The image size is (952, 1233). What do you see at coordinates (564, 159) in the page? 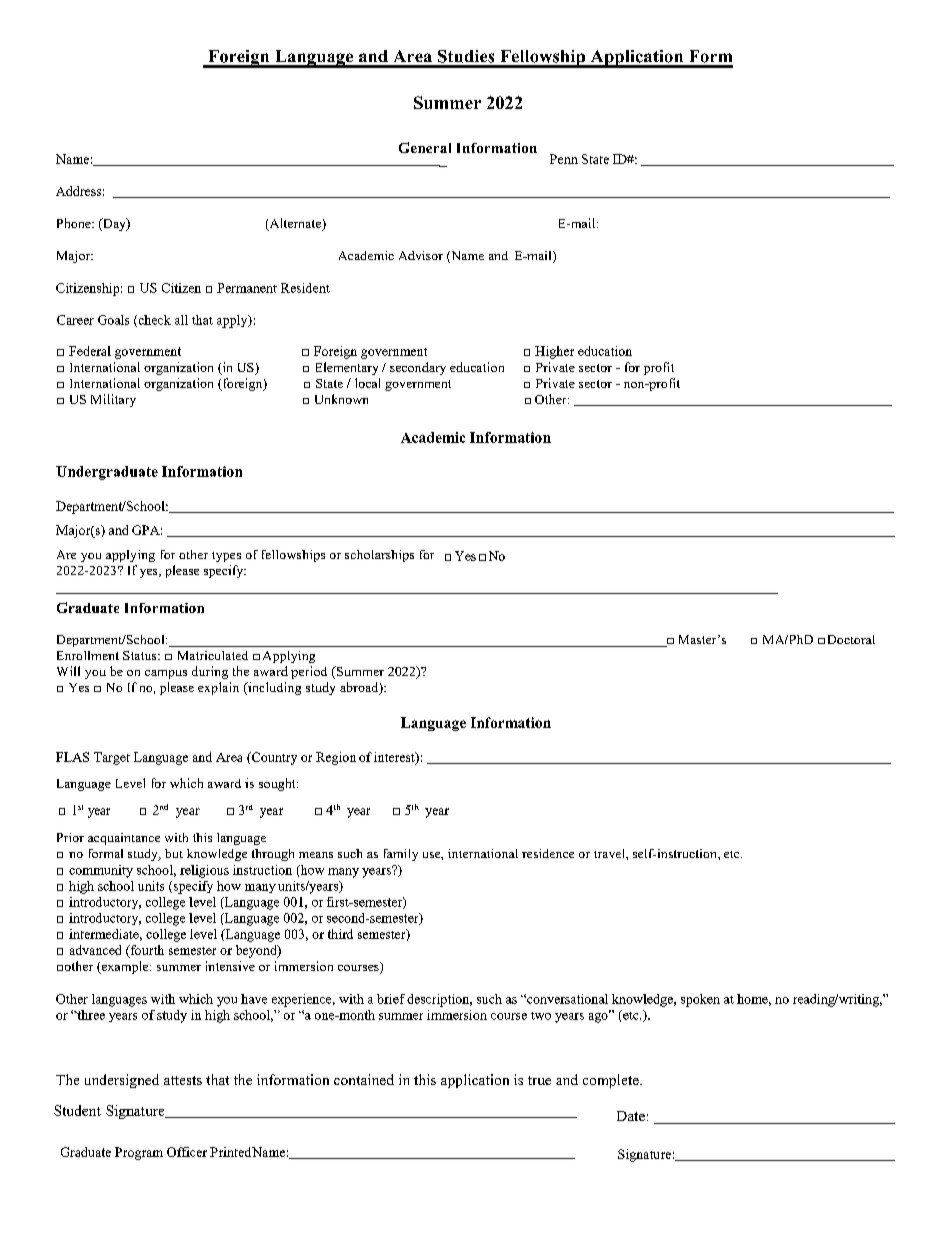
I see `Penn` at bounding box center [564, 159].
